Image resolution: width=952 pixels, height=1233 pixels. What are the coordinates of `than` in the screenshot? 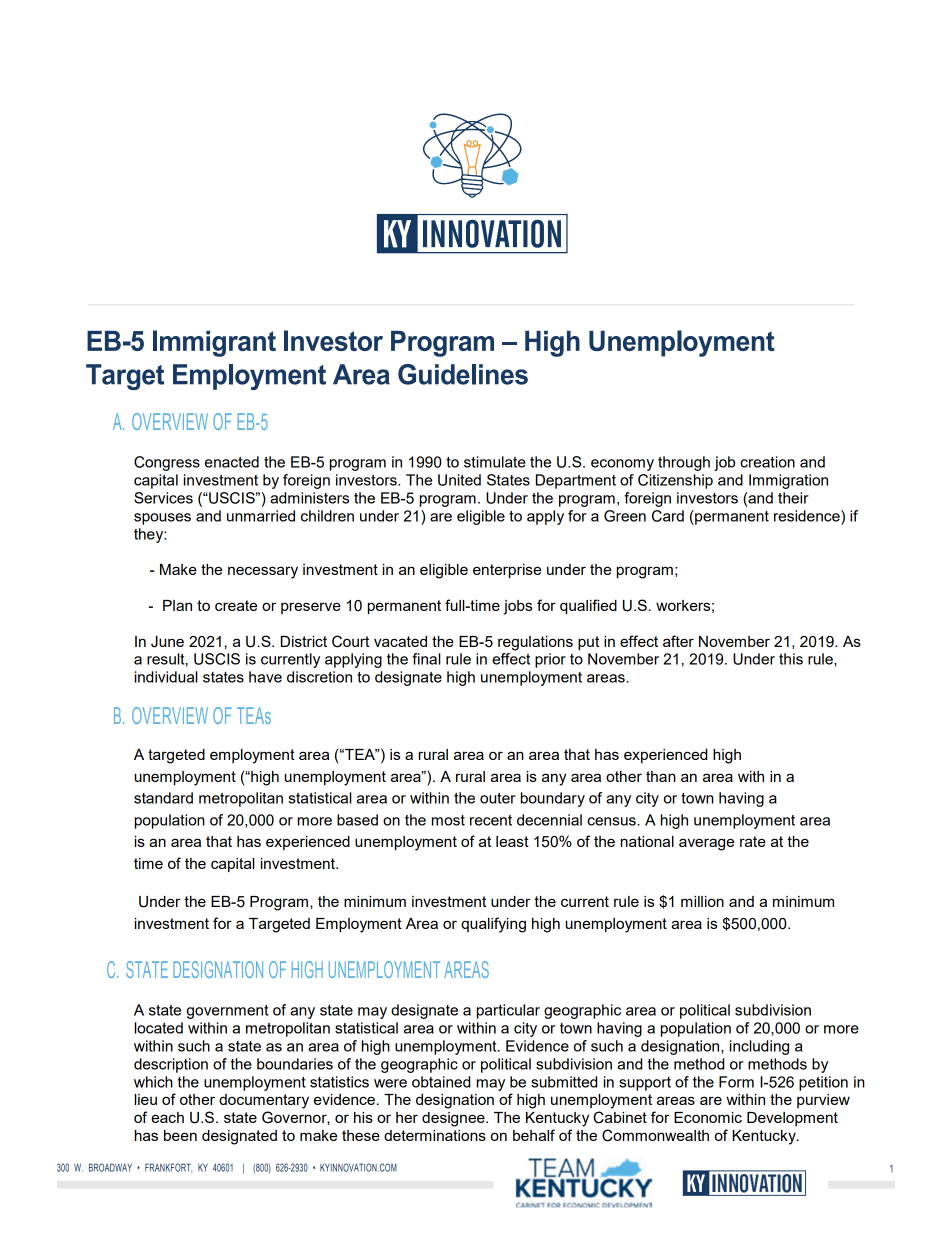 It's located at (661, 776).
